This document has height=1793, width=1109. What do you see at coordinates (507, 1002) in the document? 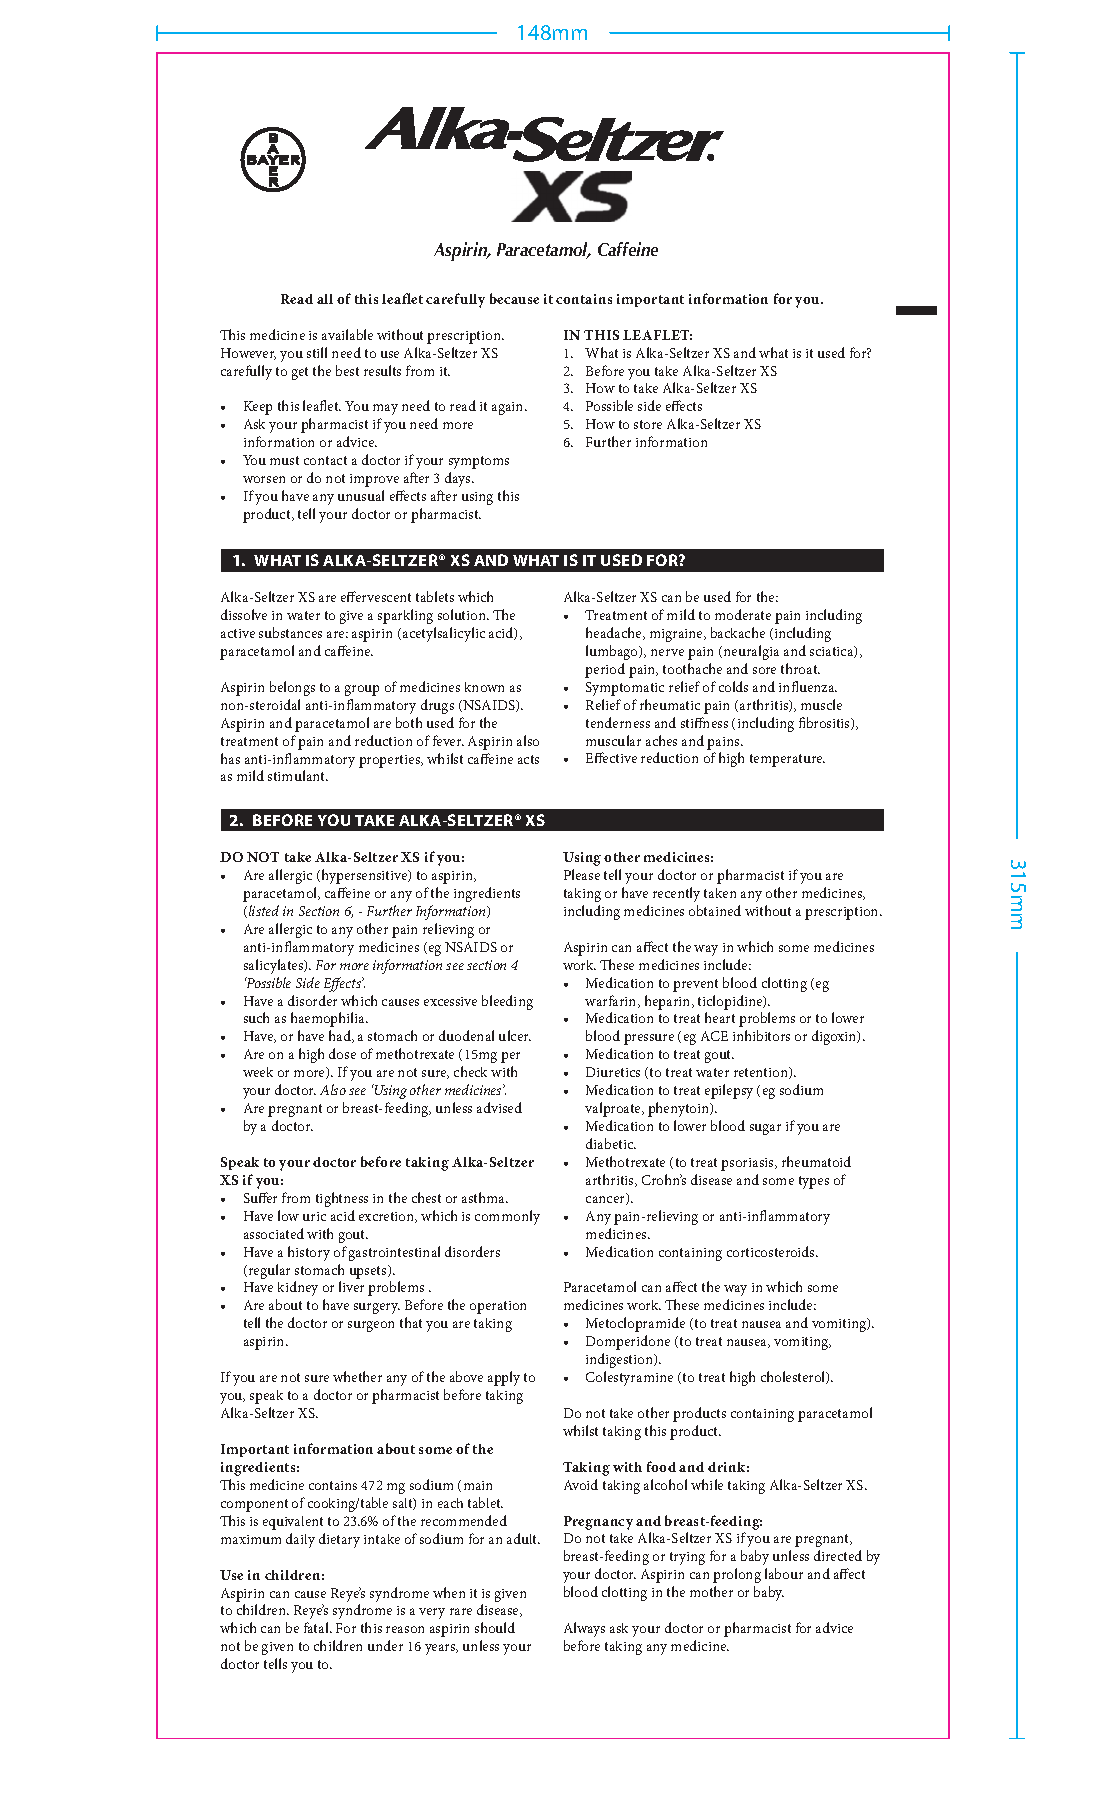
I see `bleeding` at bounding box center [507, 1002].
